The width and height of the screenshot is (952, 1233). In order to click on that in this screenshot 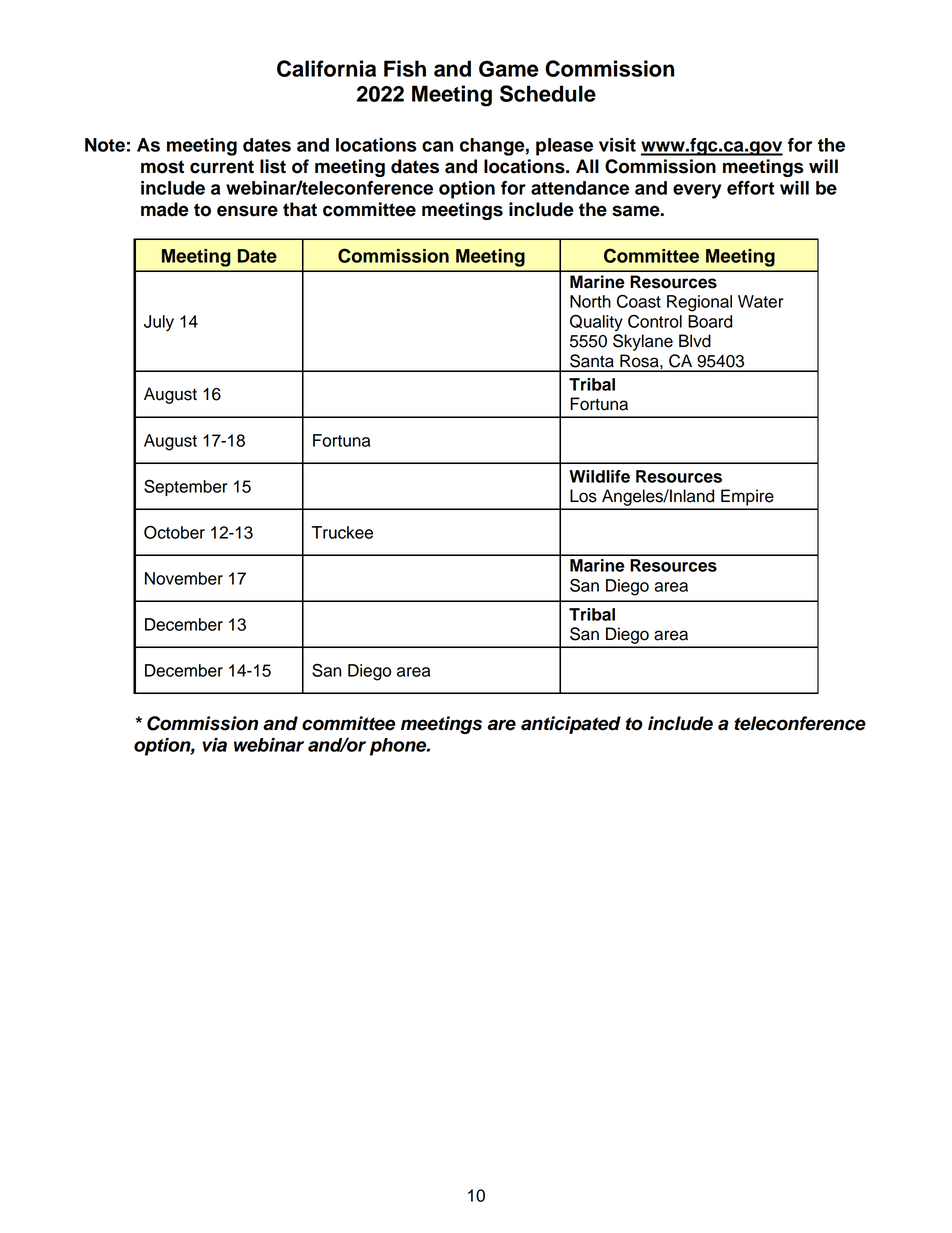, I will do `click(300, 209)`.
